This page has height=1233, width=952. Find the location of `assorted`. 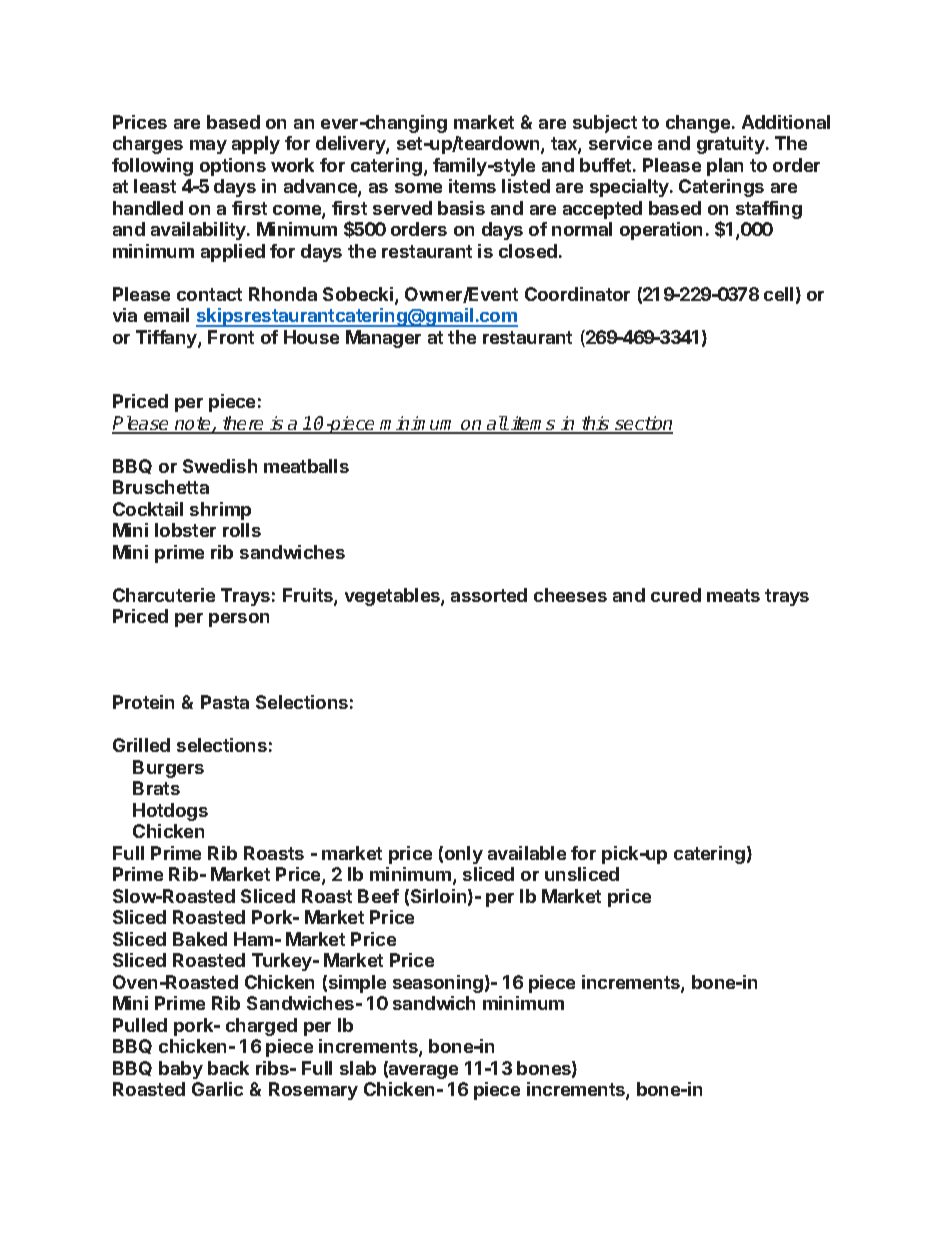

assorted is located at coordinates (489, 595).
